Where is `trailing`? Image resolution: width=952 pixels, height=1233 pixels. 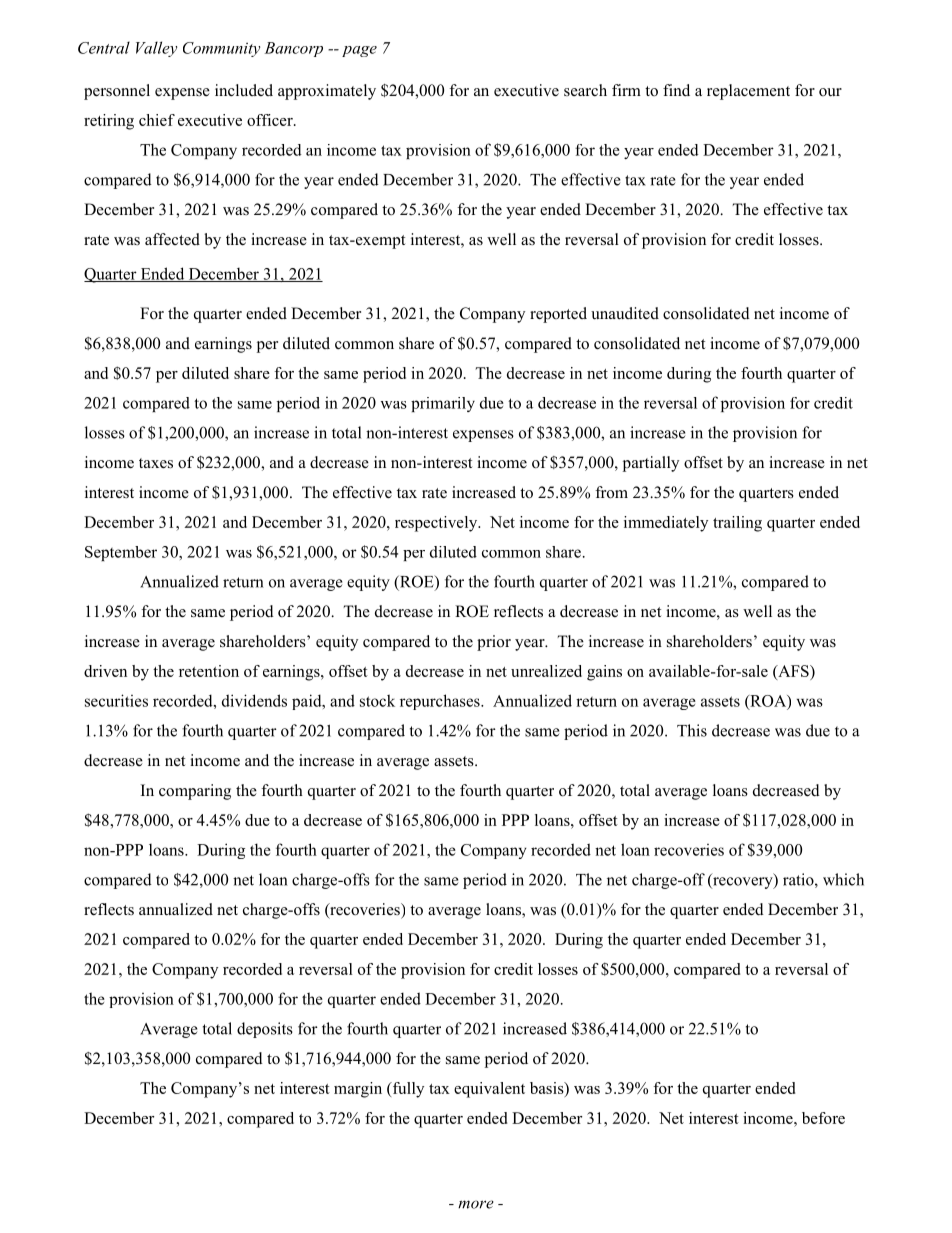
trailing is located at coordinates (737, 524).
